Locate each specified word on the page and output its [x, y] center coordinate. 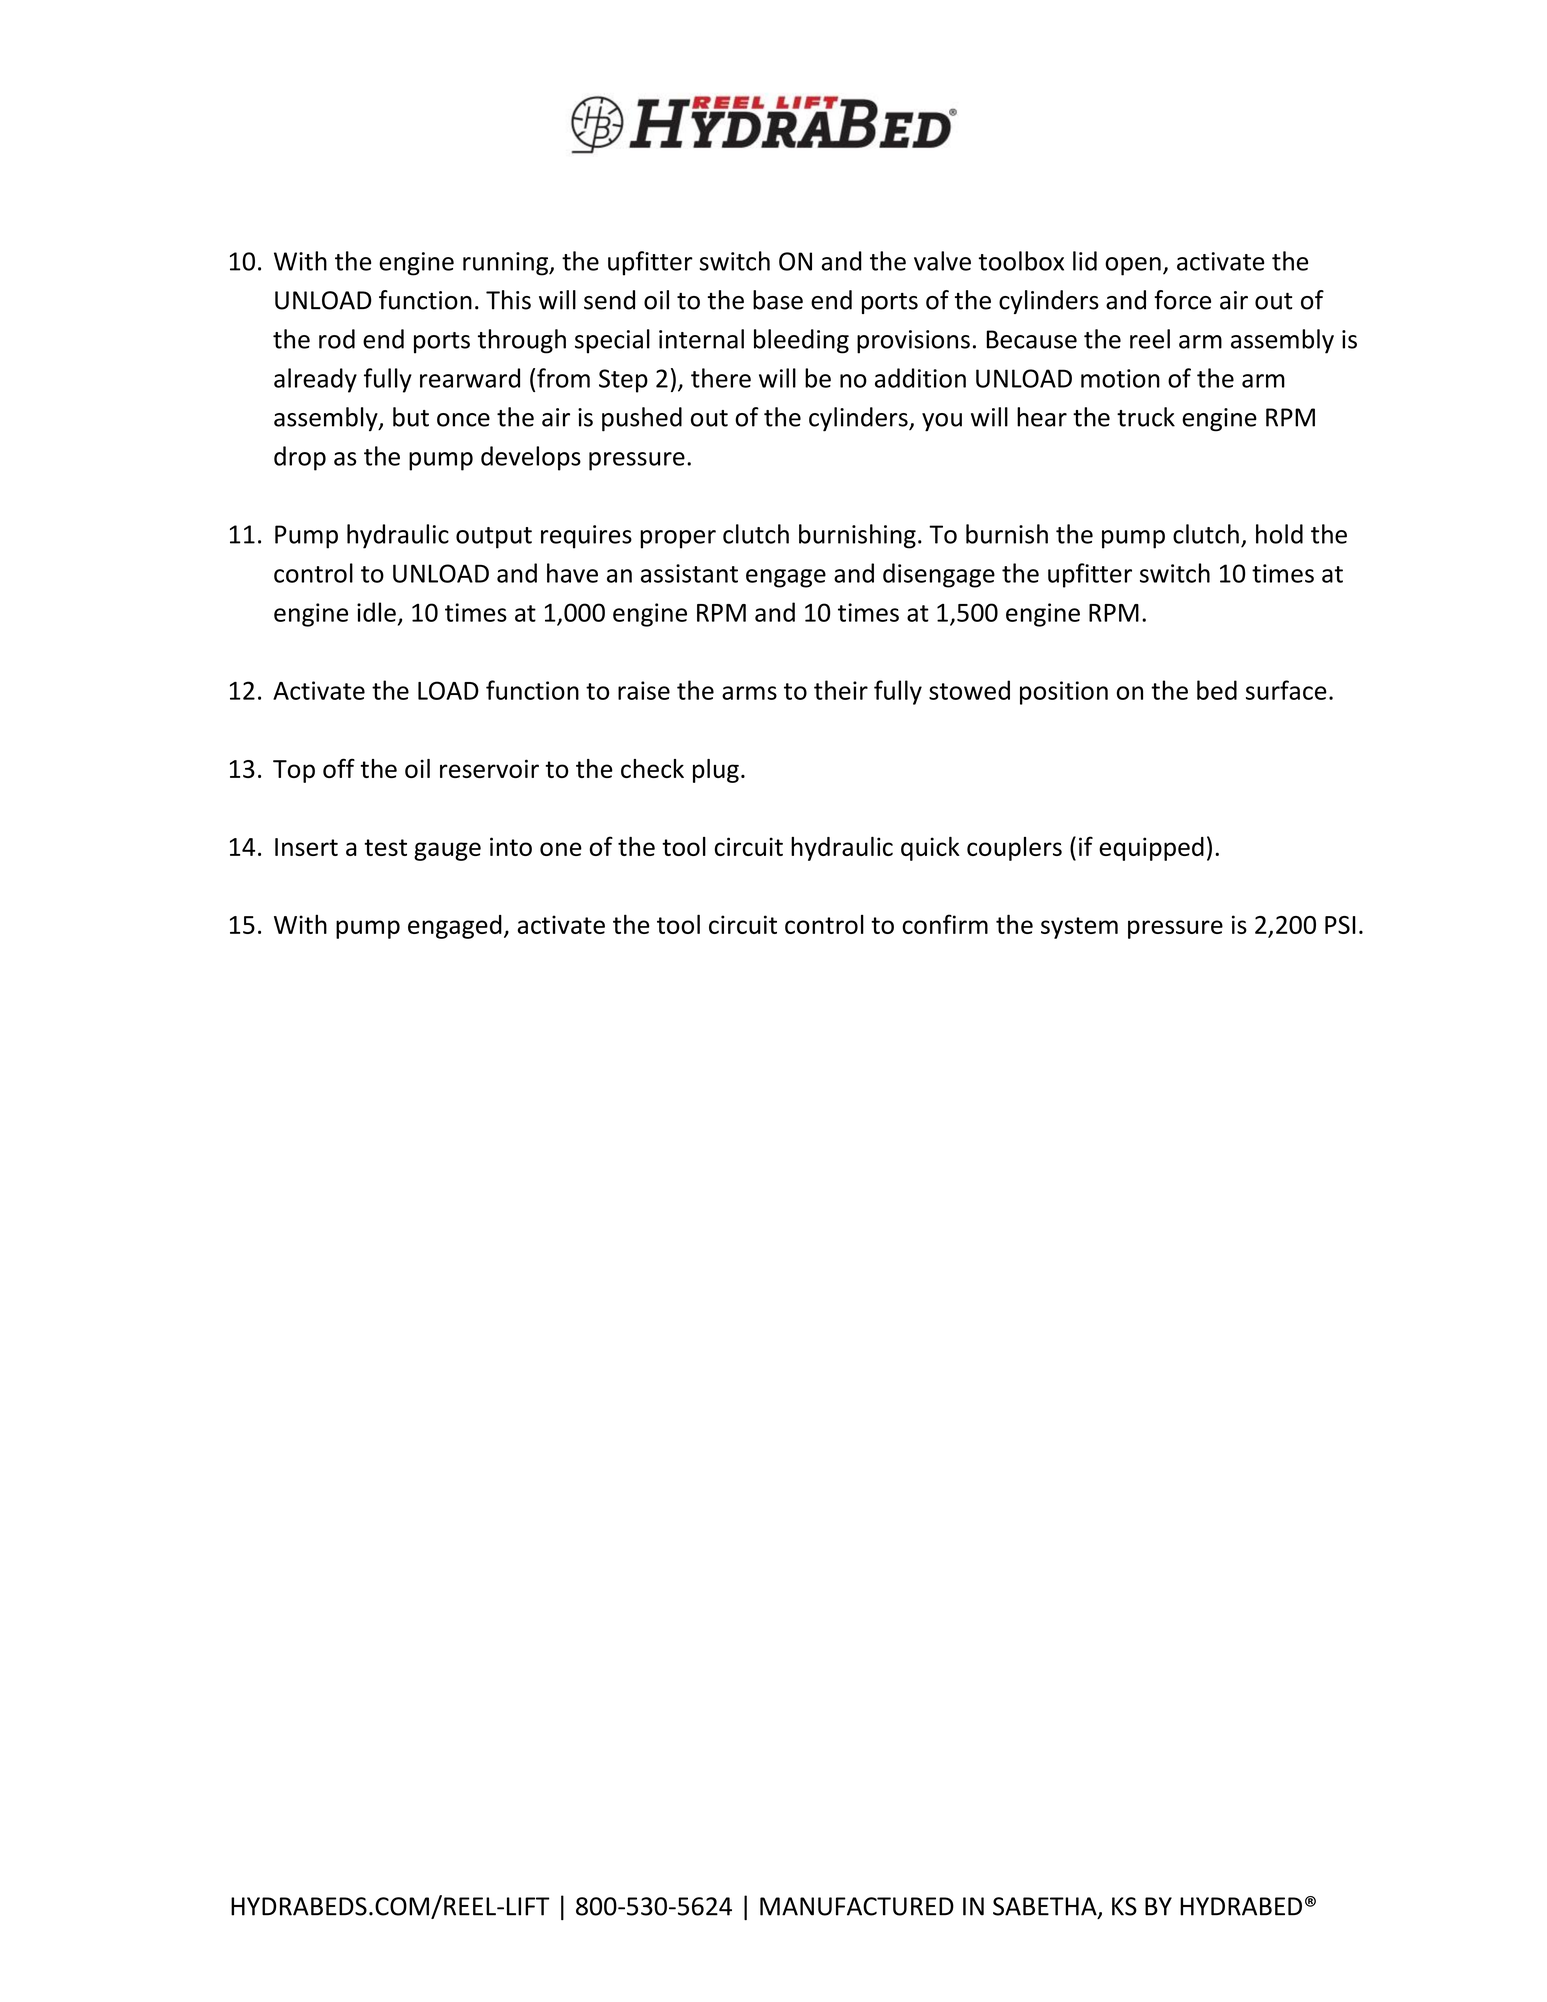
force [1182, 300]
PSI [1340, 925]
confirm [945, 924]
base [778, 300]
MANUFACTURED [857, 1906]
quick [930, 849]
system [1079, 928]
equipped [1151, 849]
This [508, 300]
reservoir [489, 768]
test [385, 847]
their [841, 690]
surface [1286, 690]
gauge [447, 851]
